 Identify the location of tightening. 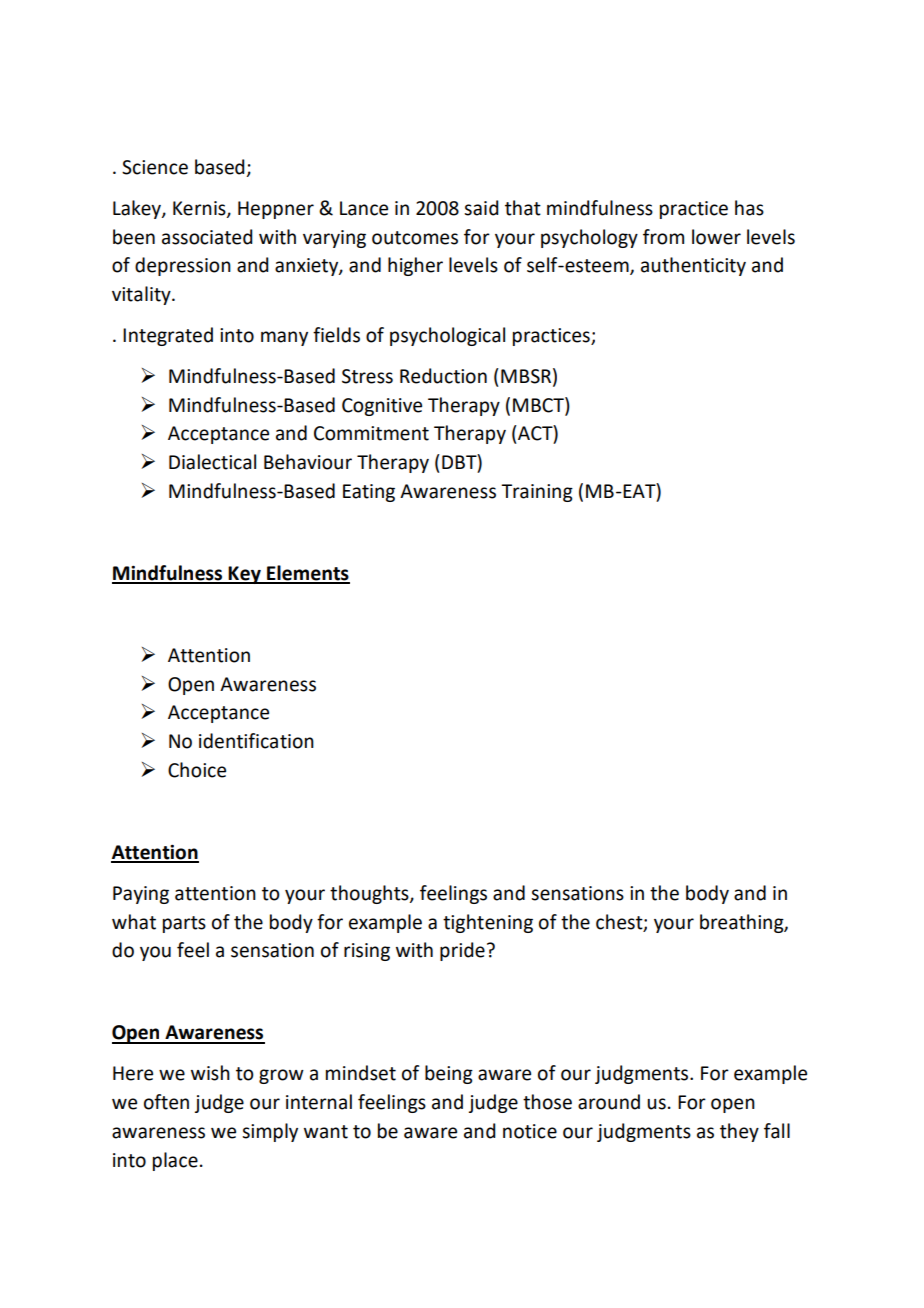
(488, 923).
